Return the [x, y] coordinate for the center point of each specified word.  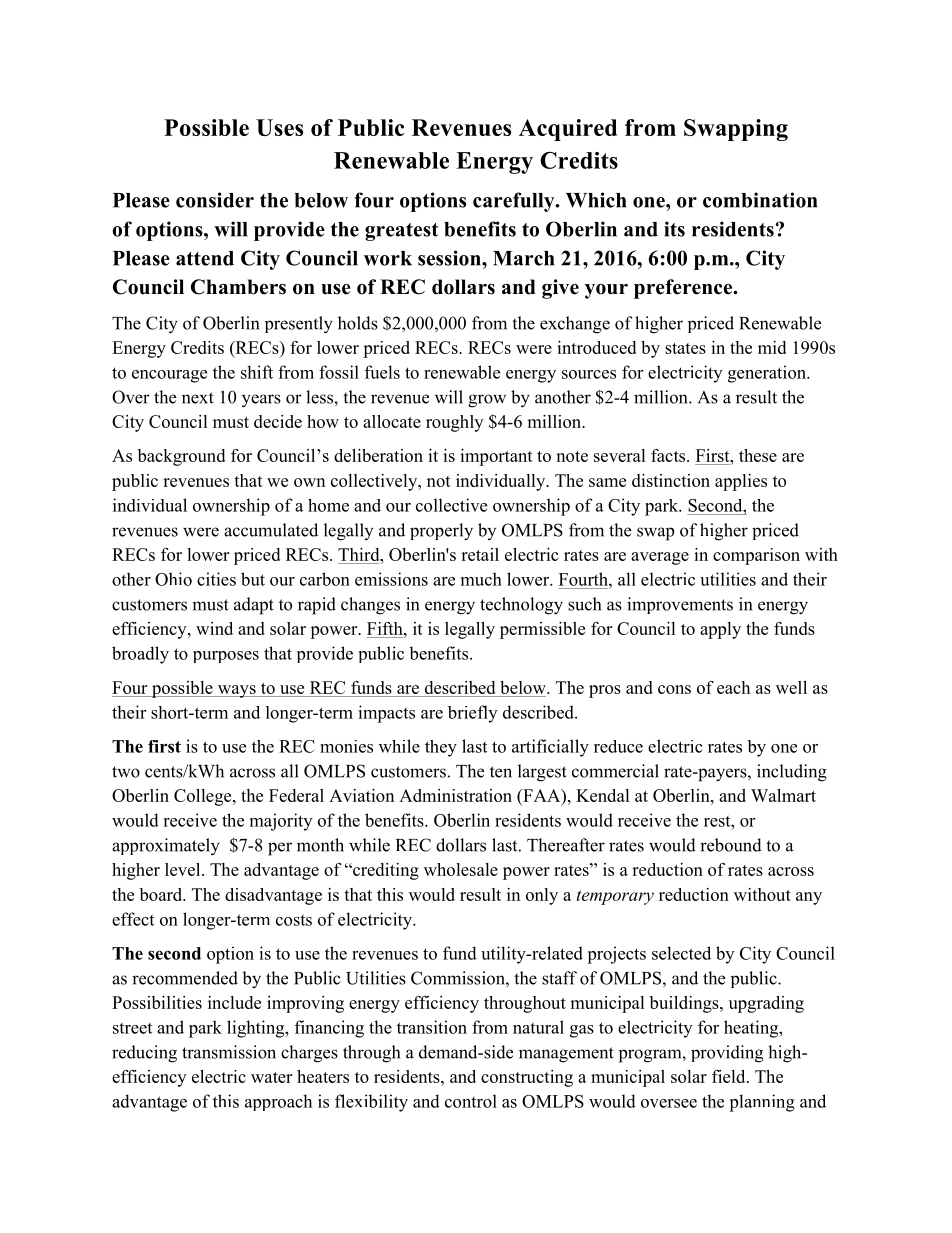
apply [720, 630]
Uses [279, 127]
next [198, 398]
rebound [731, 845]
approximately [166, 847]
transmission [229, 1052]
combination [760, 200]
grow [487, 401]
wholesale [461, 869]
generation [768, 374]
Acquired [568, 130]
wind [214, 628]
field [730, 1076]
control [471, 1101]
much [481, 579]
